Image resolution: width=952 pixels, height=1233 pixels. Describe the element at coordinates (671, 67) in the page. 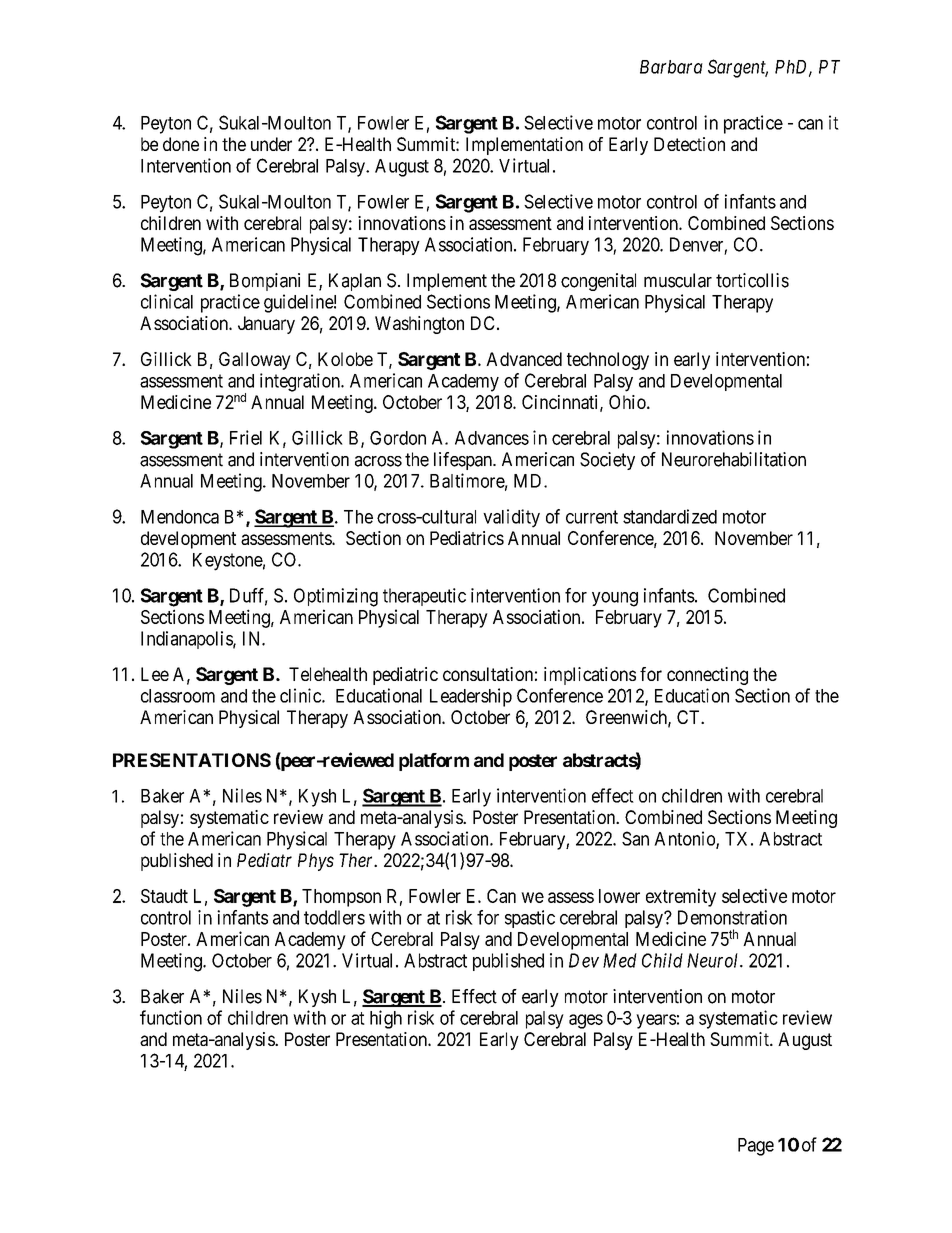

I see `Barbara` at that location.
